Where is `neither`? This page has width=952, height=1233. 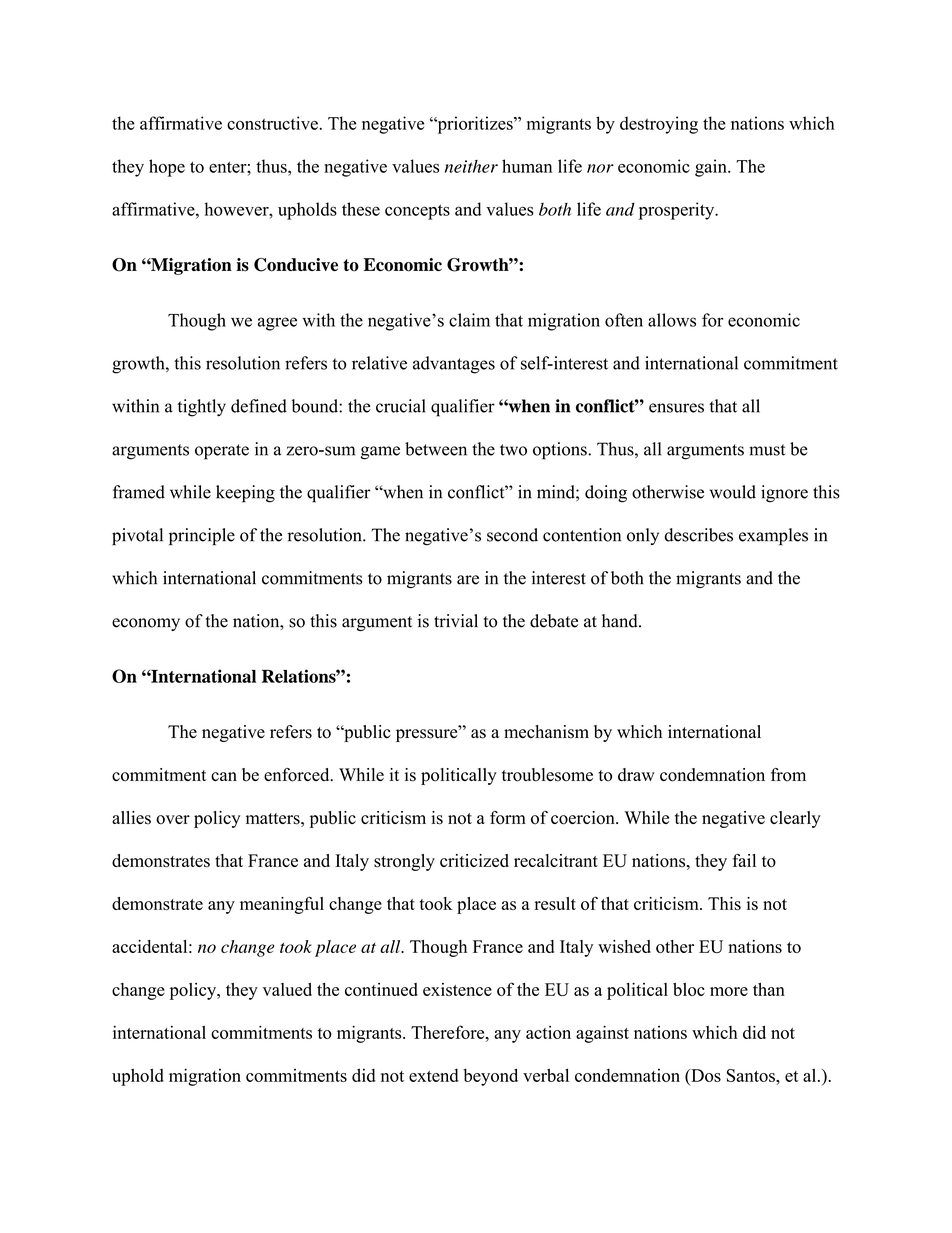 neither is located at coordinates (471, 166).
